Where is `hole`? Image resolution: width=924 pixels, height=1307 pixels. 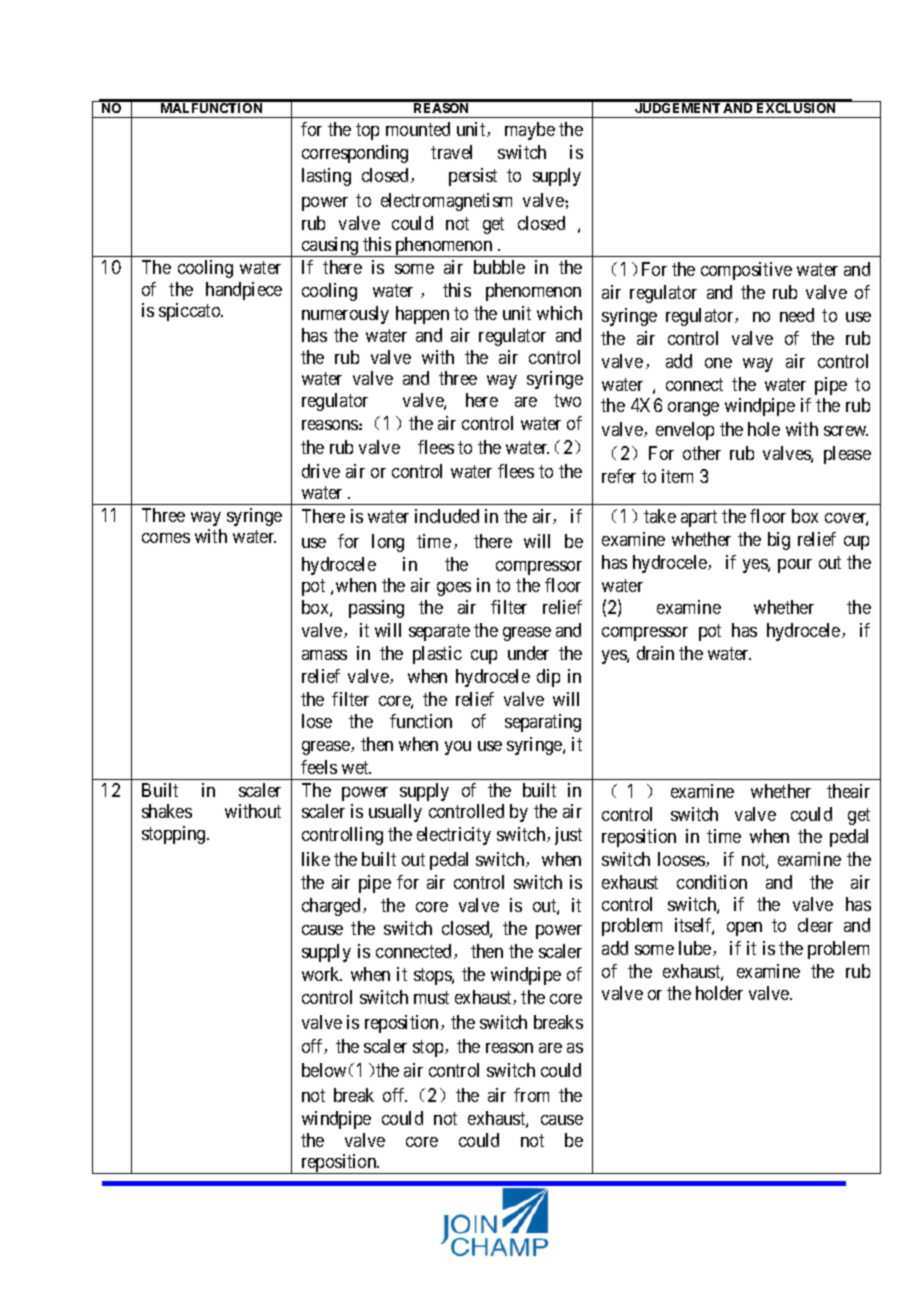
hole is located at coordinates (764, 429).
